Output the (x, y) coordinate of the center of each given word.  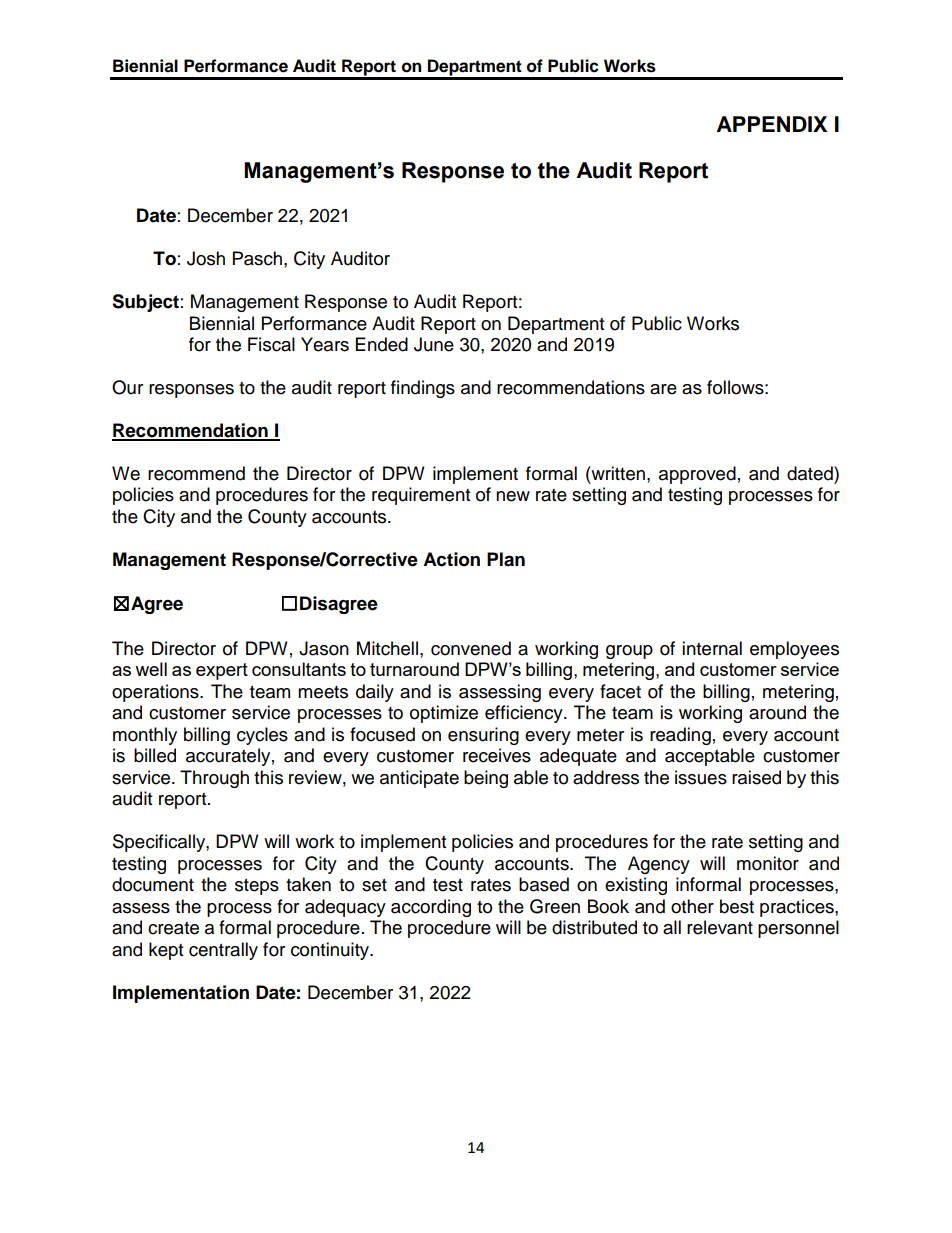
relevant (720, 927)
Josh (206, 258)
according (431, 908)
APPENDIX (772, 124)
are (663, 389)
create (173, 928)
